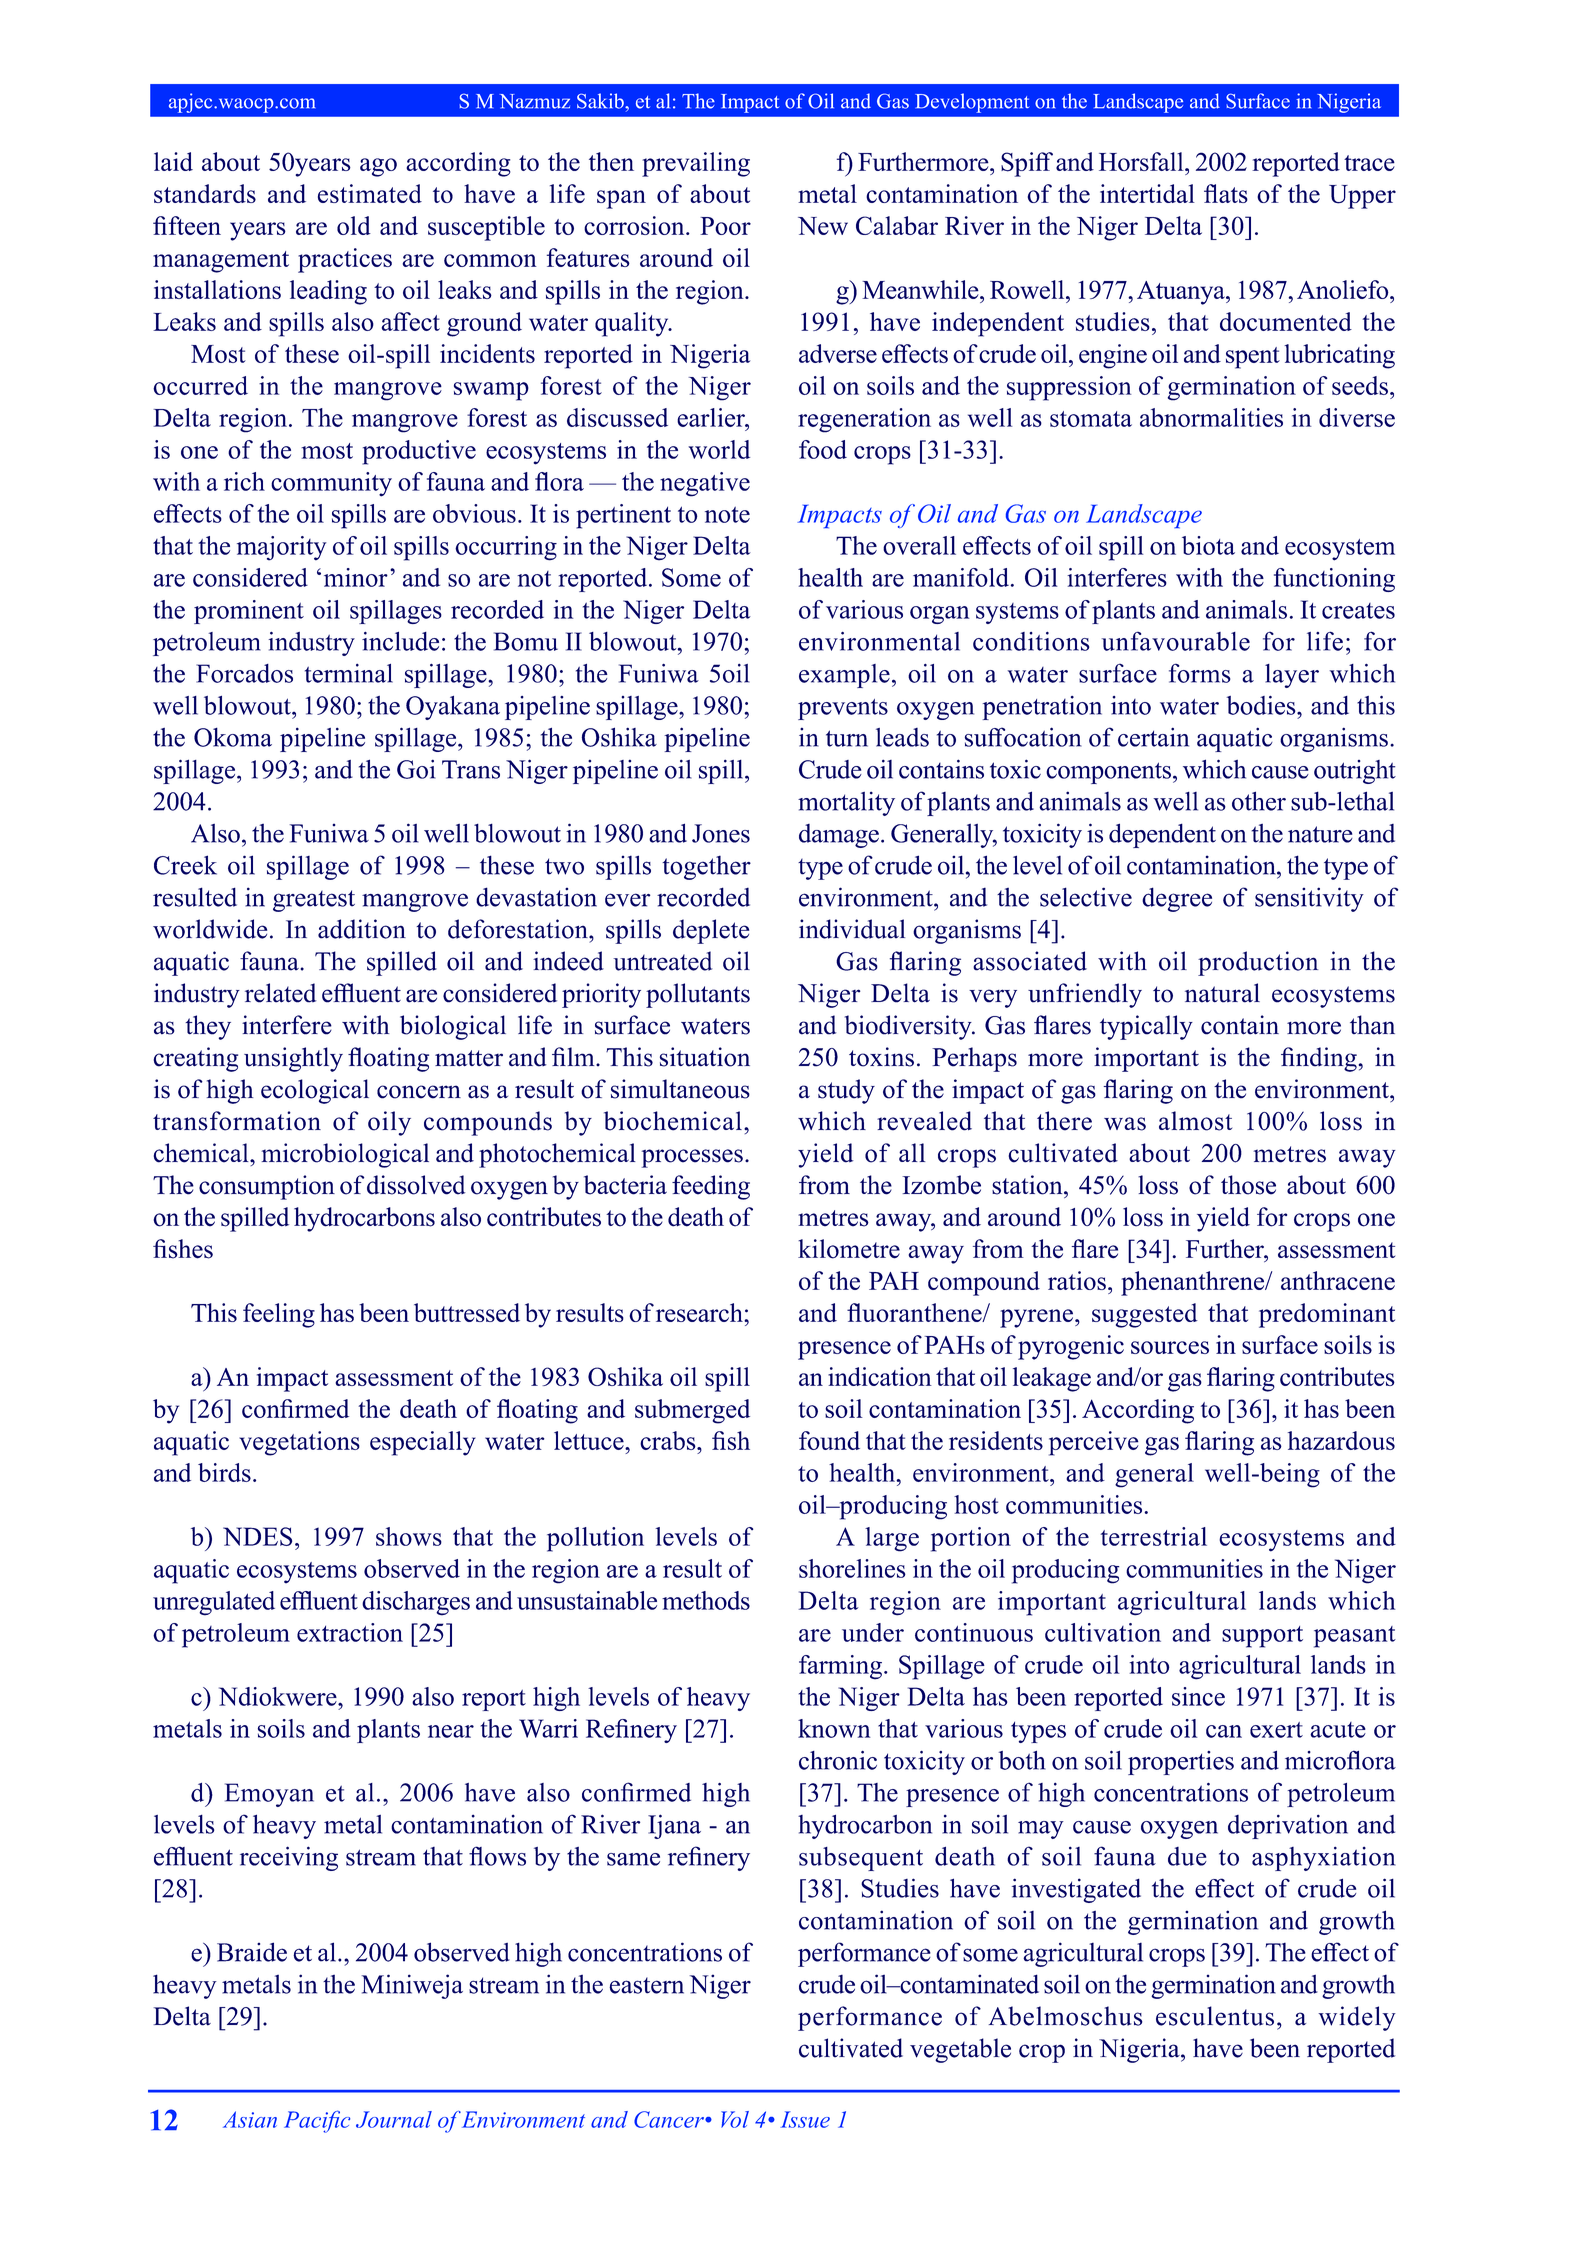 This document has height=2243, width=1586. I want to click on flats, so click(1226, 193).
